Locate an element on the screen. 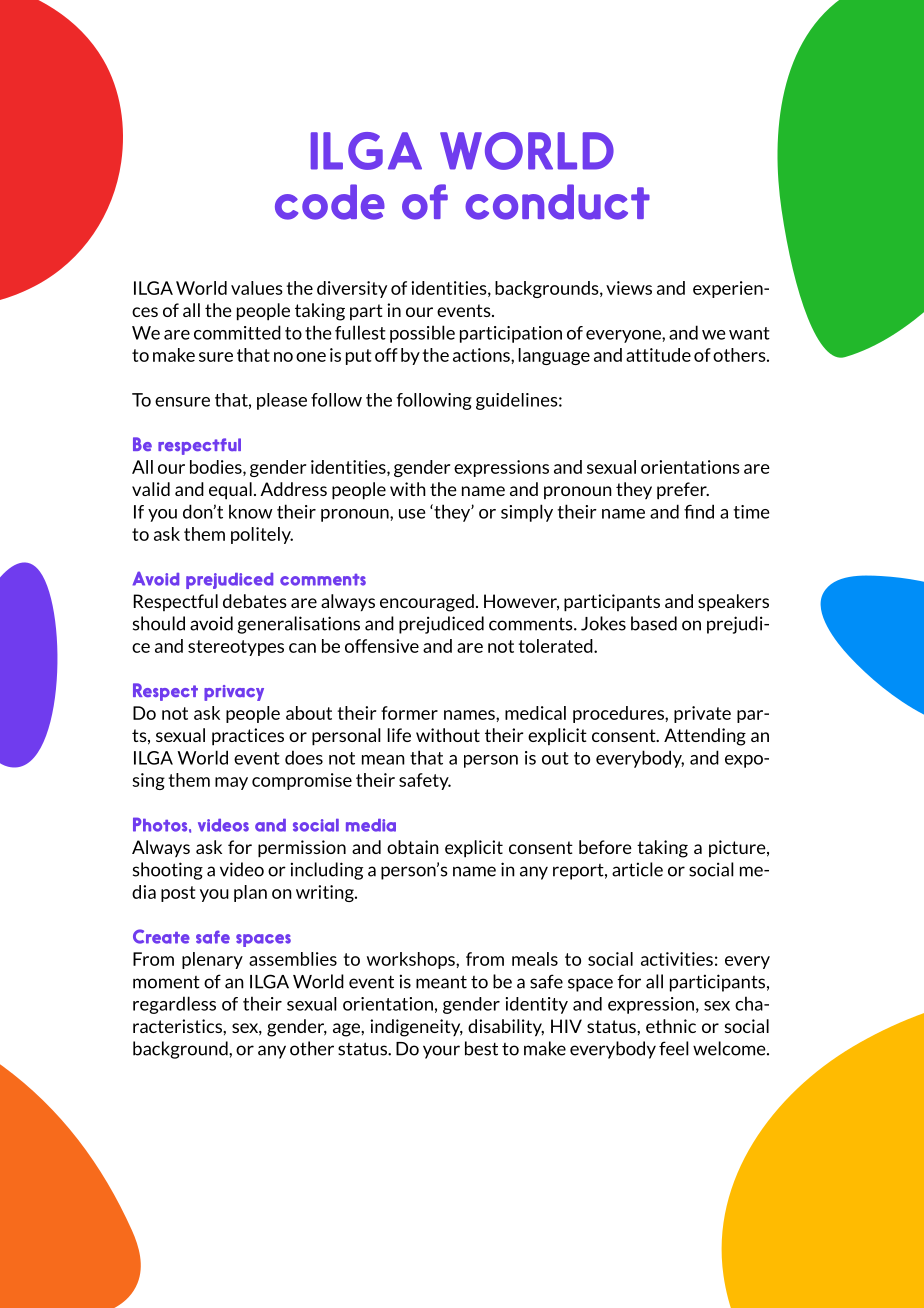  life is located at coordinates (399, 735).
